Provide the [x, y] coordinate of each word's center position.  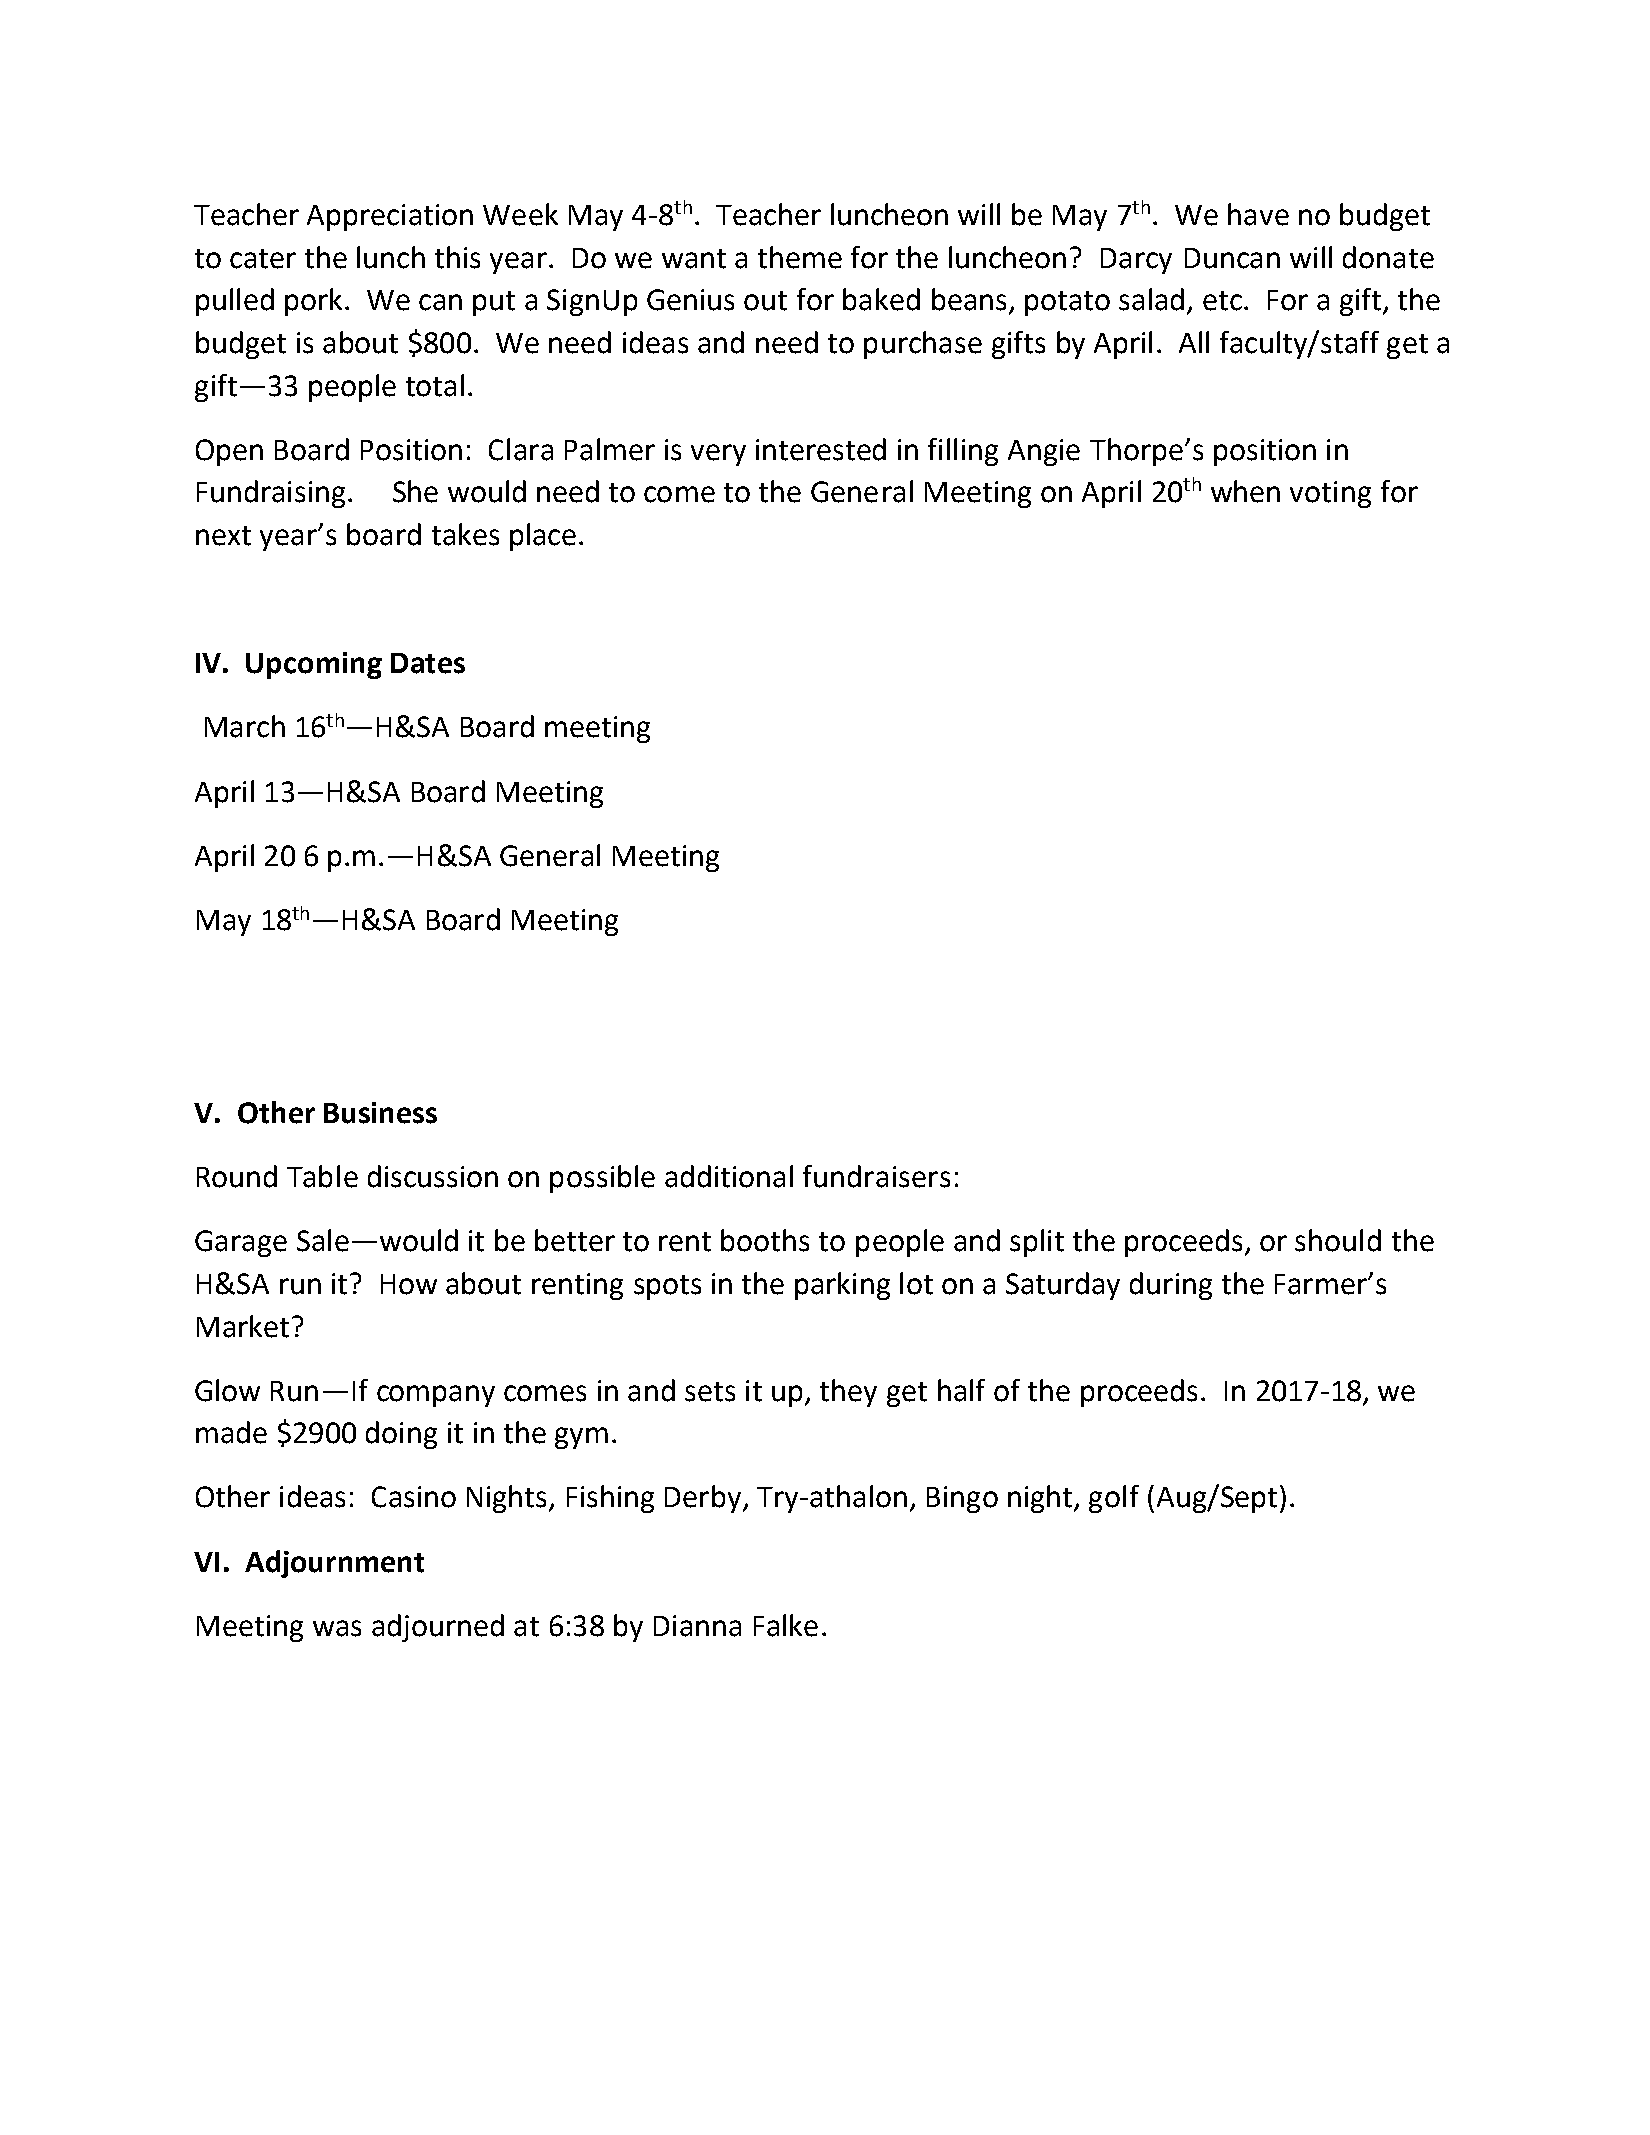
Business [380, 1113]
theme [800, 257]
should [1338, 1240]
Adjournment [334, 1564]
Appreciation [390, 217]
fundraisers [876, 1176]
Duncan [1232, 258]
